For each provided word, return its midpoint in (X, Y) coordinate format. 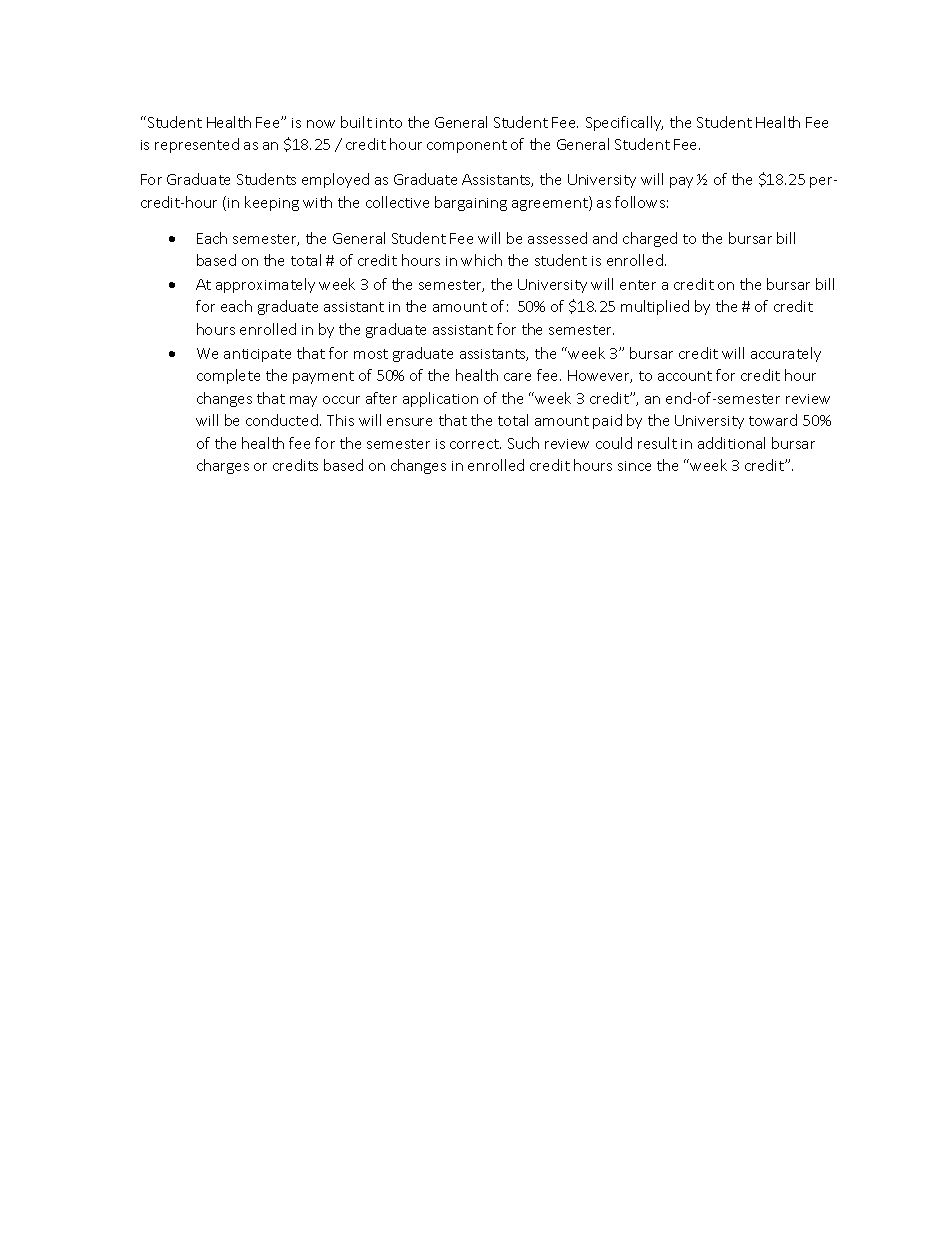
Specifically (624, 123)
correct (475, 444)
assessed (557, 238)
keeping (272, 203)
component (467, 146)
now (321, 124)
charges (223, 466)
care (517, 377)
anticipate (257, 355)
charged (650, 239)
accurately (786, 354)
